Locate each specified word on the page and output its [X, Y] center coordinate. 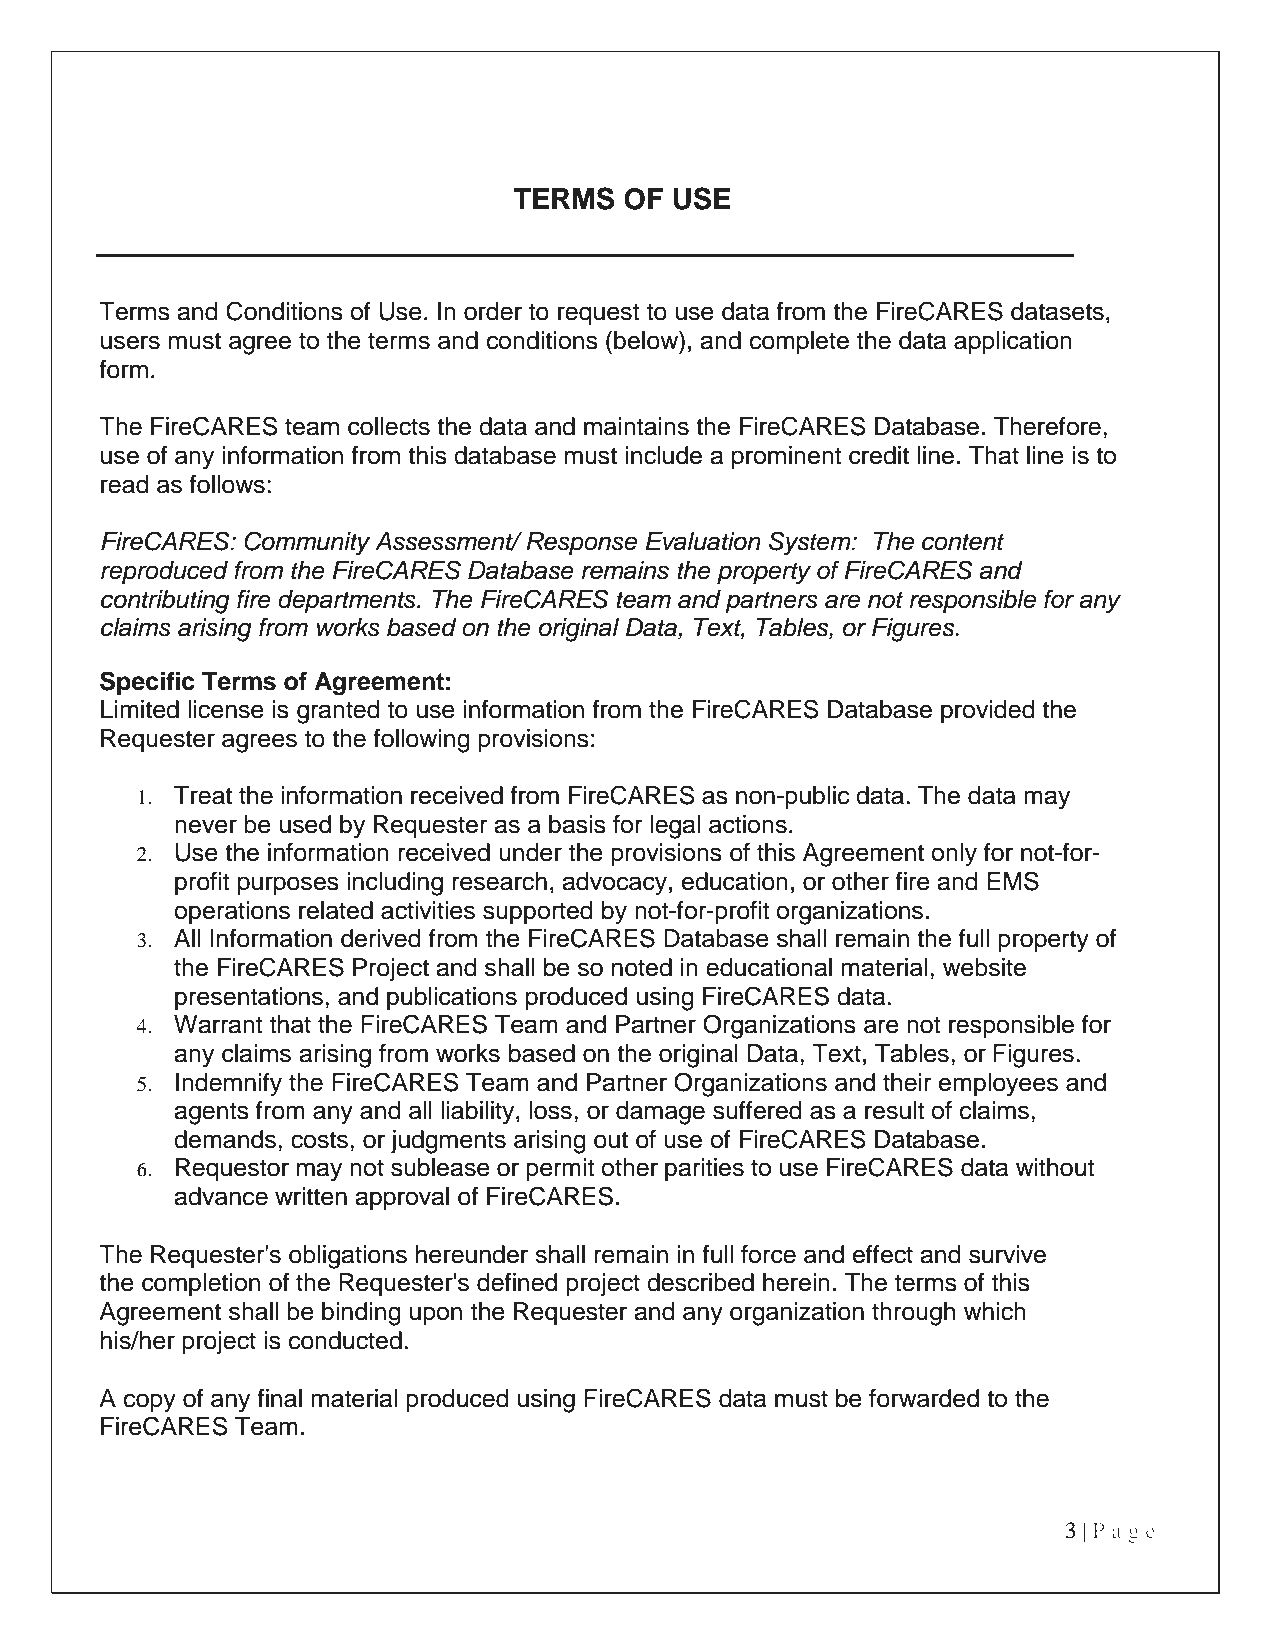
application [1013, 342]
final [279, 1398]
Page [1124, 1533]
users [130, 342]
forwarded [924, 1398]
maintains [636, 426]
